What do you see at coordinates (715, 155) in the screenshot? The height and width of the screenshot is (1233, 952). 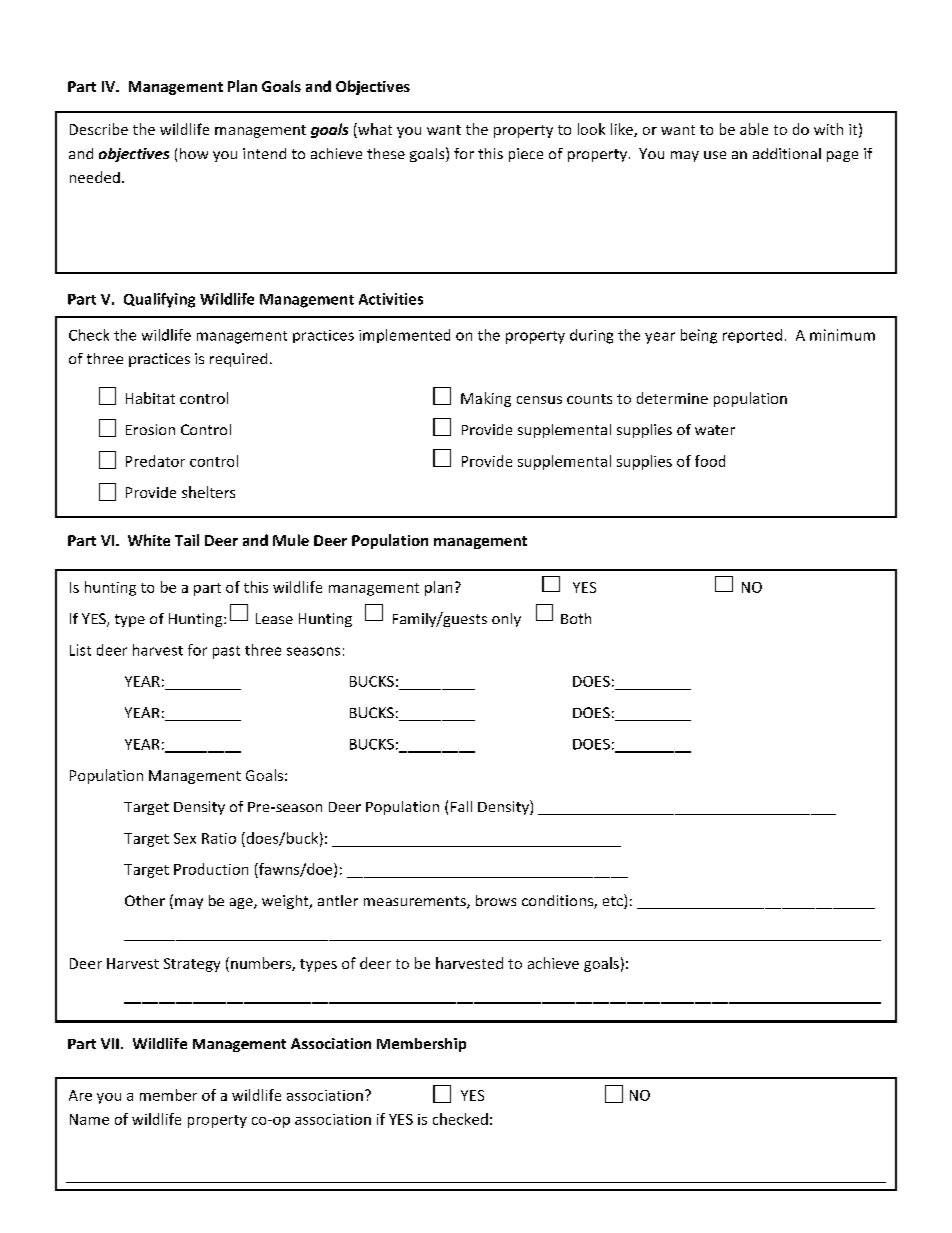 I see `use` at bounding box center [715, 155].
